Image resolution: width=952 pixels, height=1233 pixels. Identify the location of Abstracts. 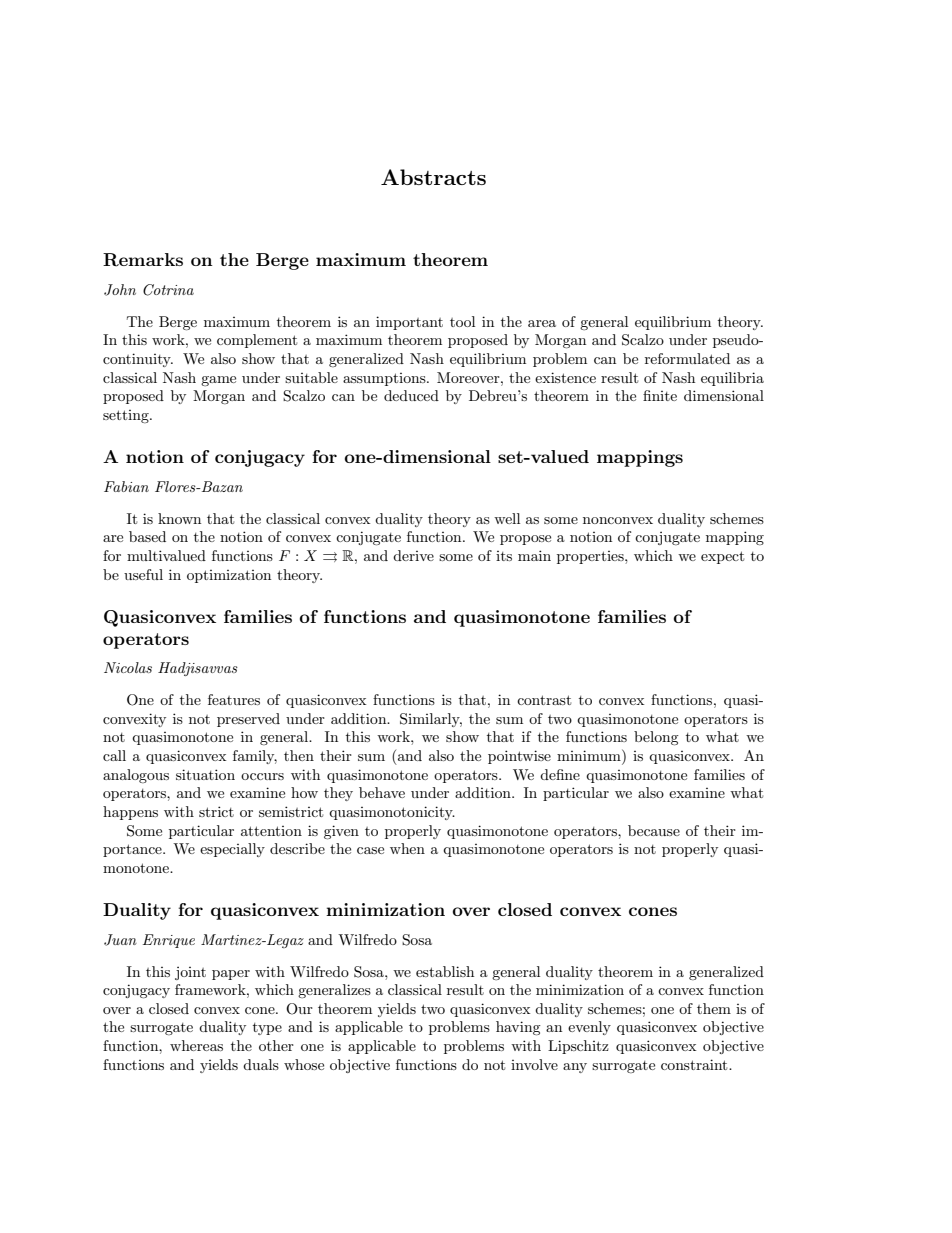
(433, 177).
